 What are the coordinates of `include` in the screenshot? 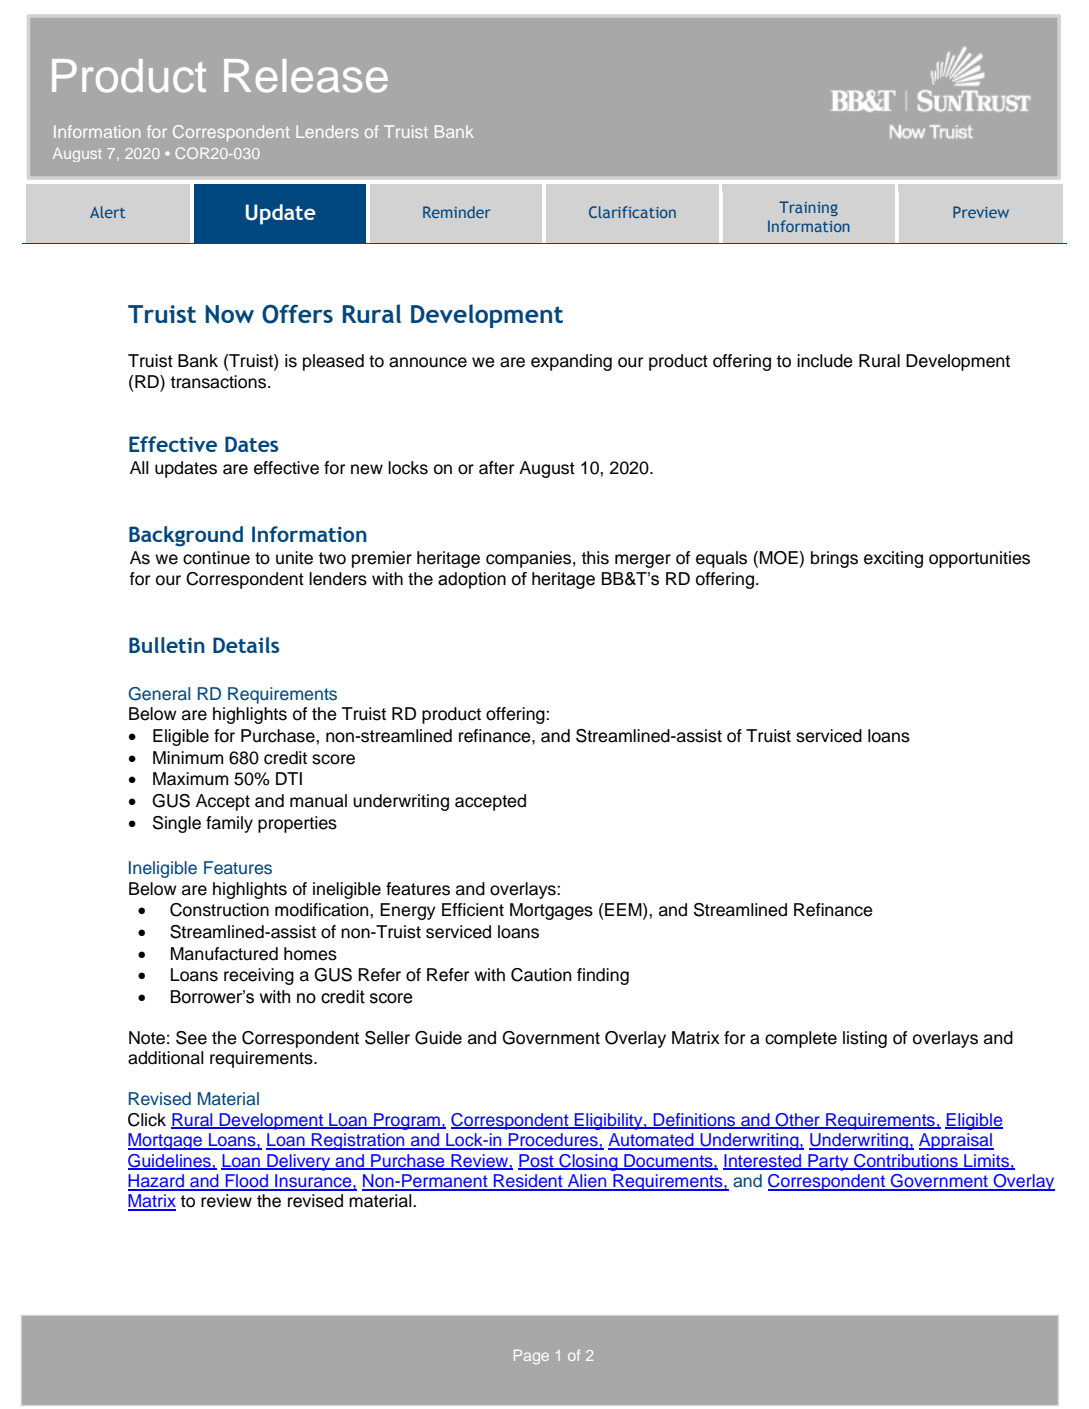 It's located at (825, 361).
